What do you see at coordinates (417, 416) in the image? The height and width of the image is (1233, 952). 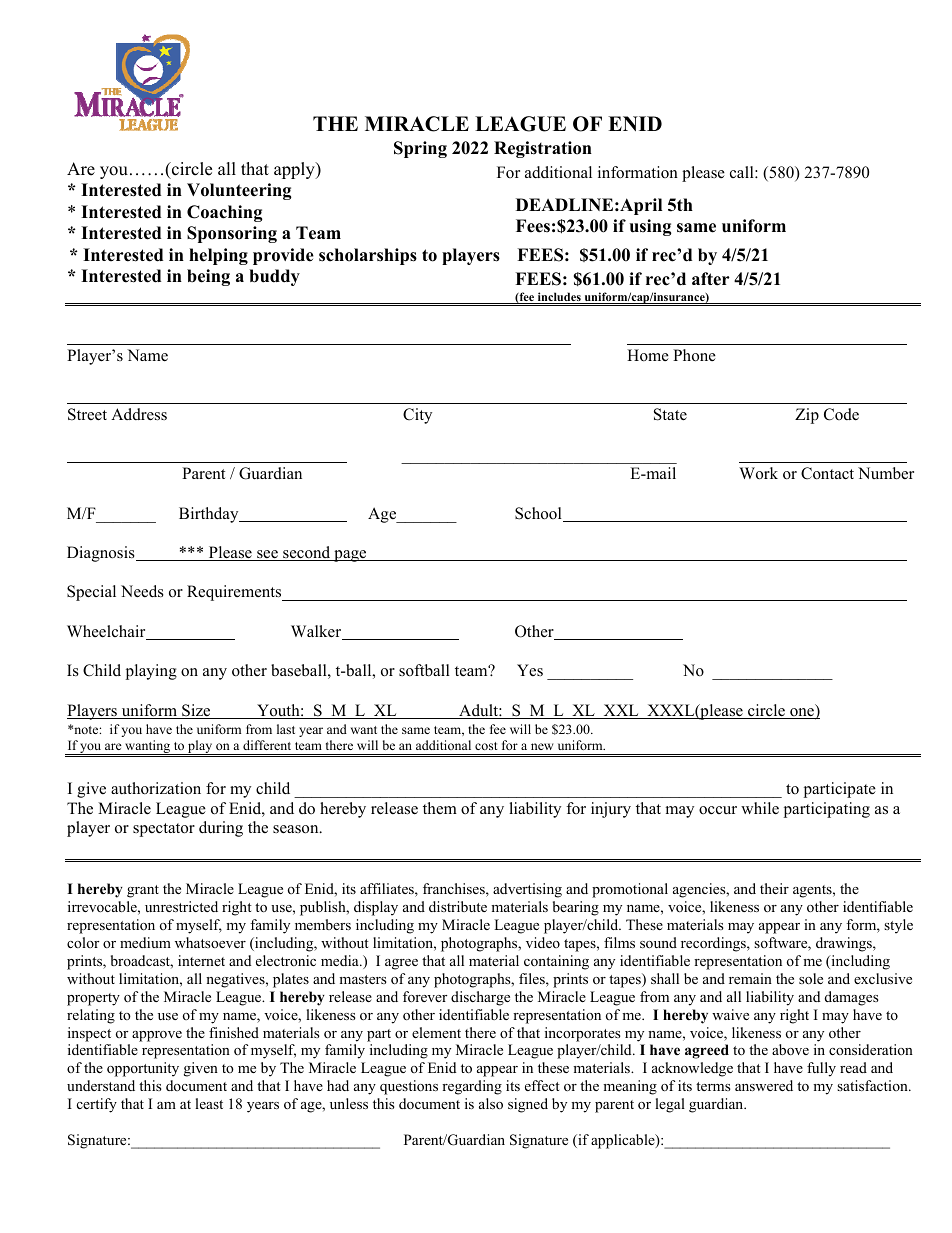 I see `City` at bounding box center [417, 416].
